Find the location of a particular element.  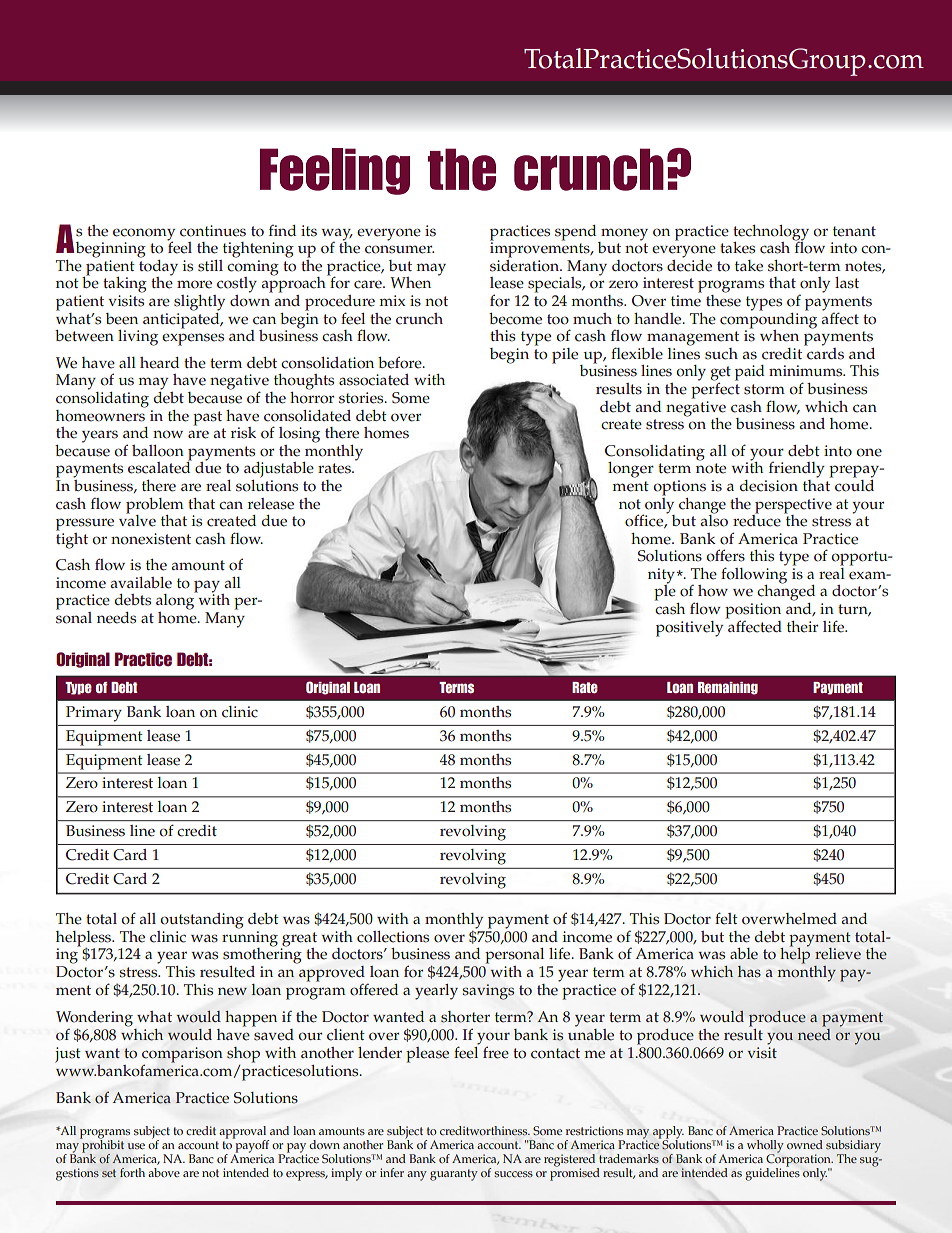

Remaining is located at coordinates (728, 688).
